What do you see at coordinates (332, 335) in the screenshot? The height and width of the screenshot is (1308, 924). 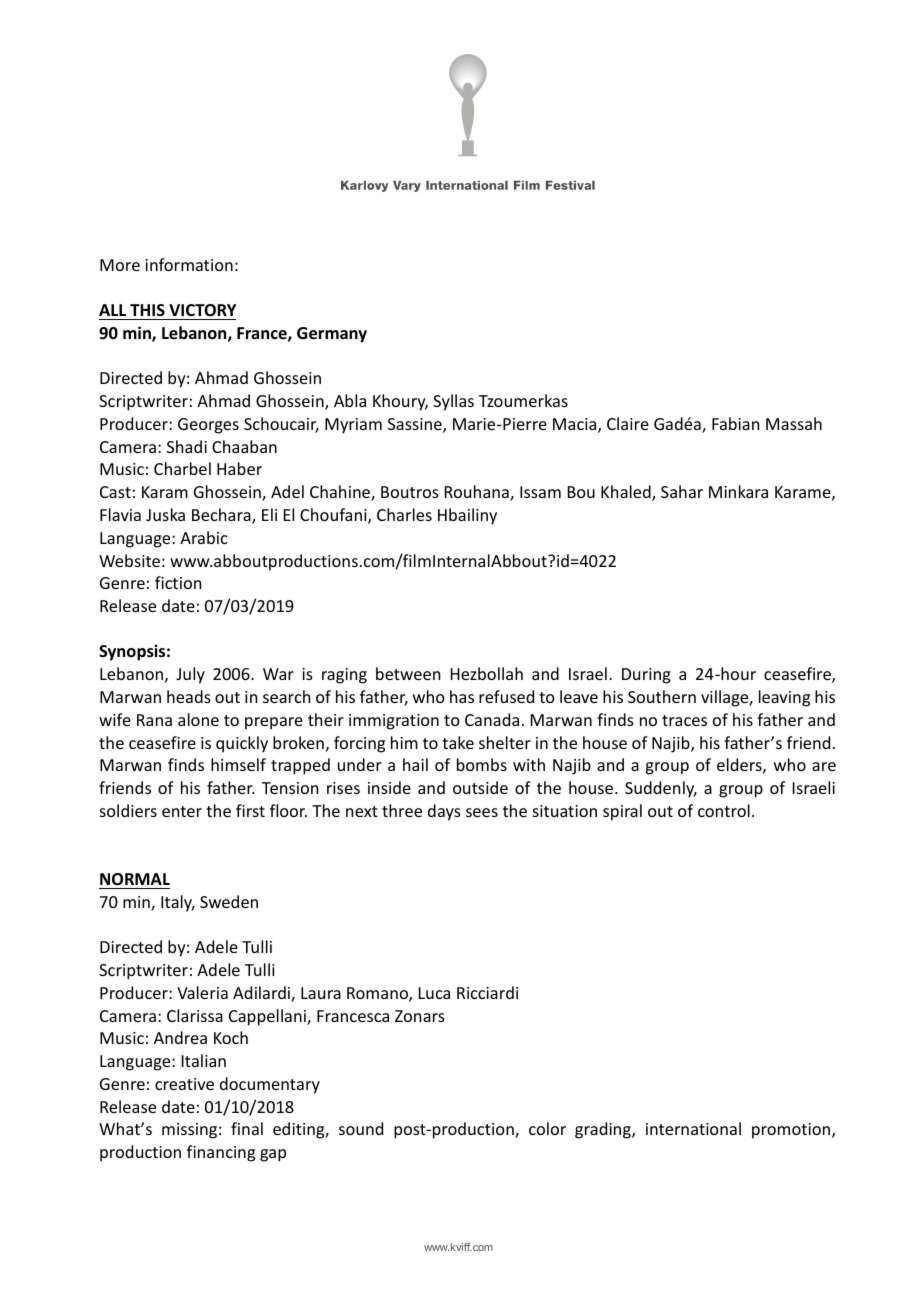 I see `Germany` at bounding box center [332, 335].
